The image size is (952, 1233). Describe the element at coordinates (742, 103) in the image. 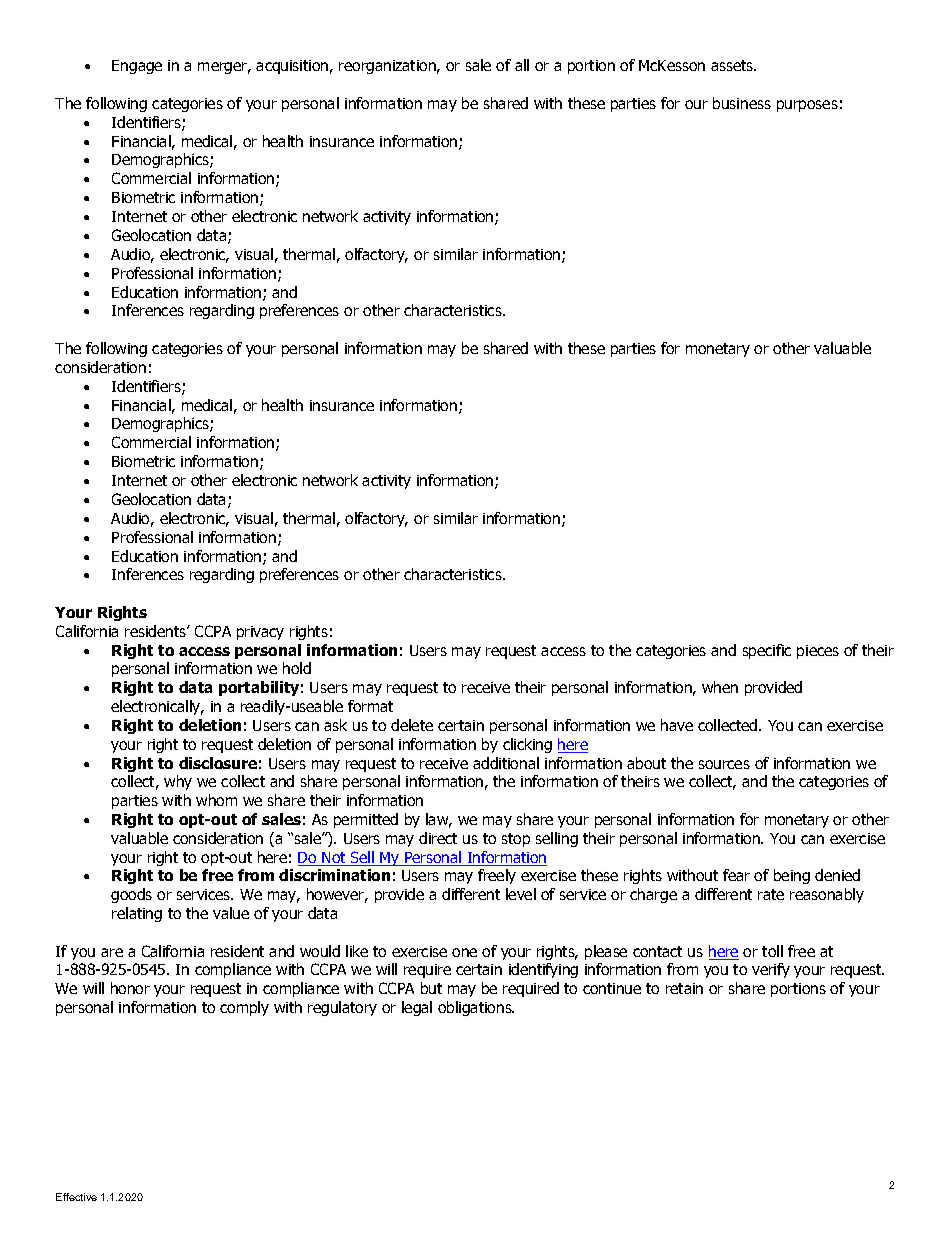

I see `business` at that location.
